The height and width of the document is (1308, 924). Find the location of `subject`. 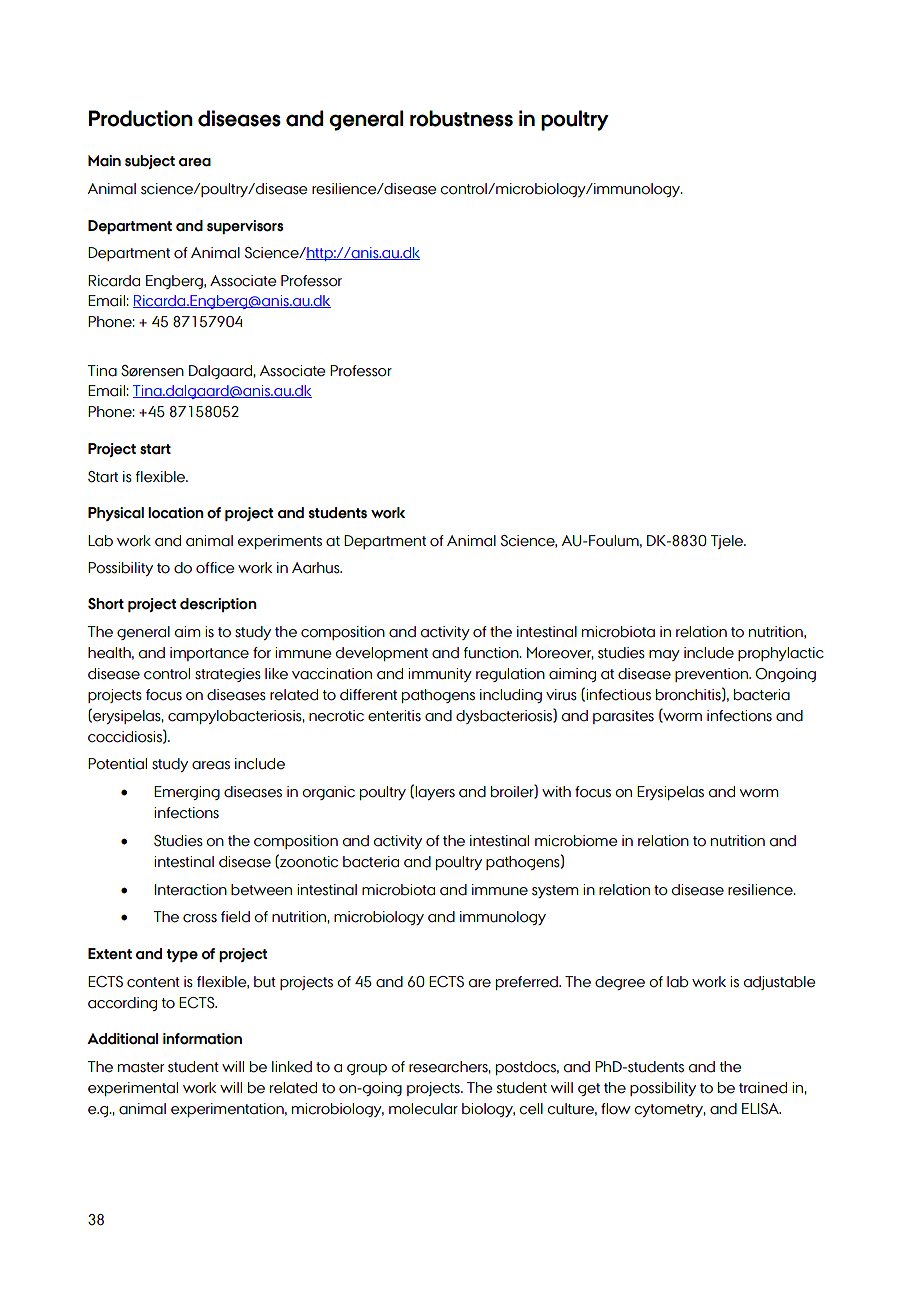

subject is located at coordinates (150, 162).
